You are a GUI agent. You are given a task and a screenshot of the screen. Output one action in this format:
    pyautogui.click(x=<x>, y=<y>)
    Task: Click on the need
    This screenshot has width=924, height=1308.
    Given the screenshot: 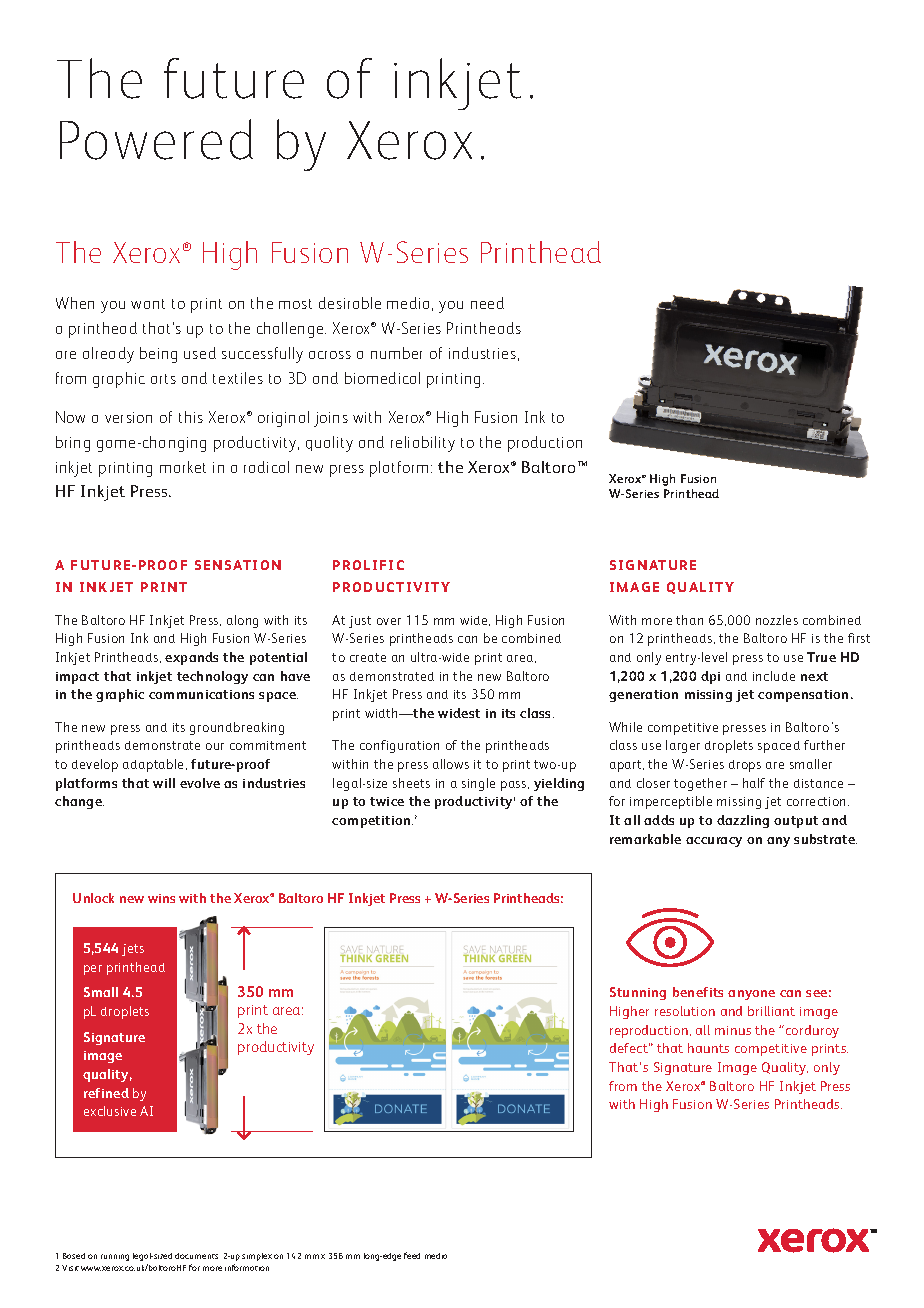 What is the action you would take?
    pyautogui.click(x=487, y=303)
